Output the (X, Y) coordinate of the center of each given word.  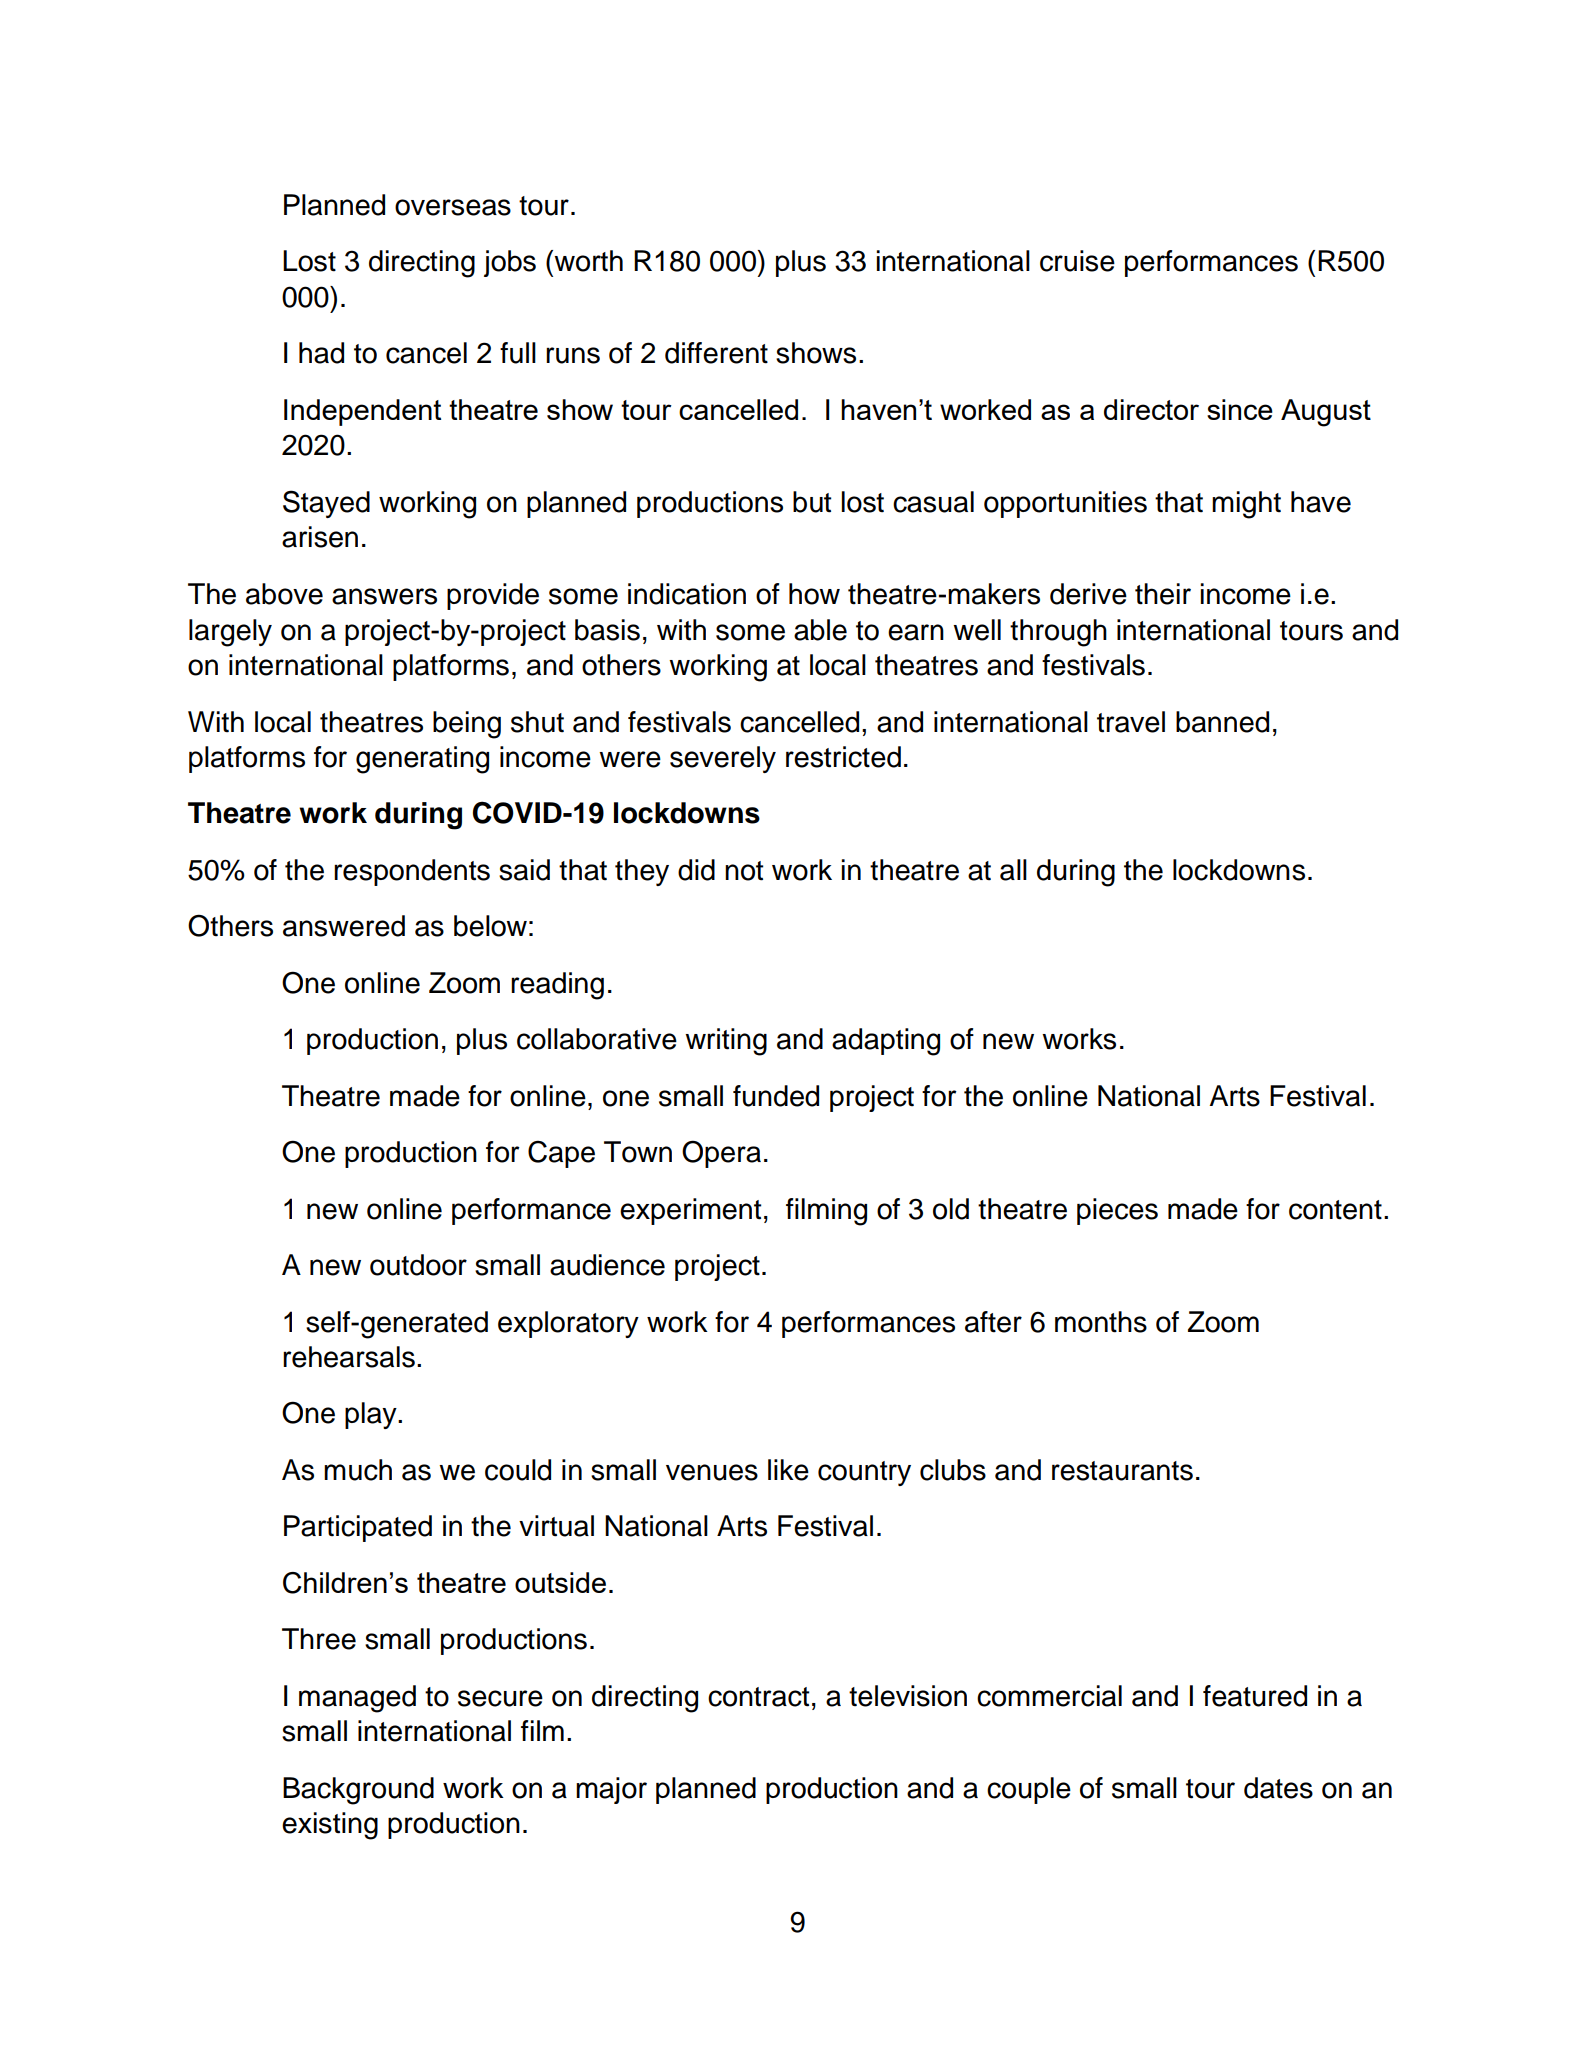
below (490, 926)
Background (358, 1791)
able (820, 630)
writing (726, 1042)
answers (384, 596)
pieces (1117, 1211)
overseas (453, 207)
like (788, 1470)
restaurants (1122, 1471)
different (716, 353)
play (372, 1415)
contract (758, 1697)
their (1163, 594)
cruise (1077, 261)
